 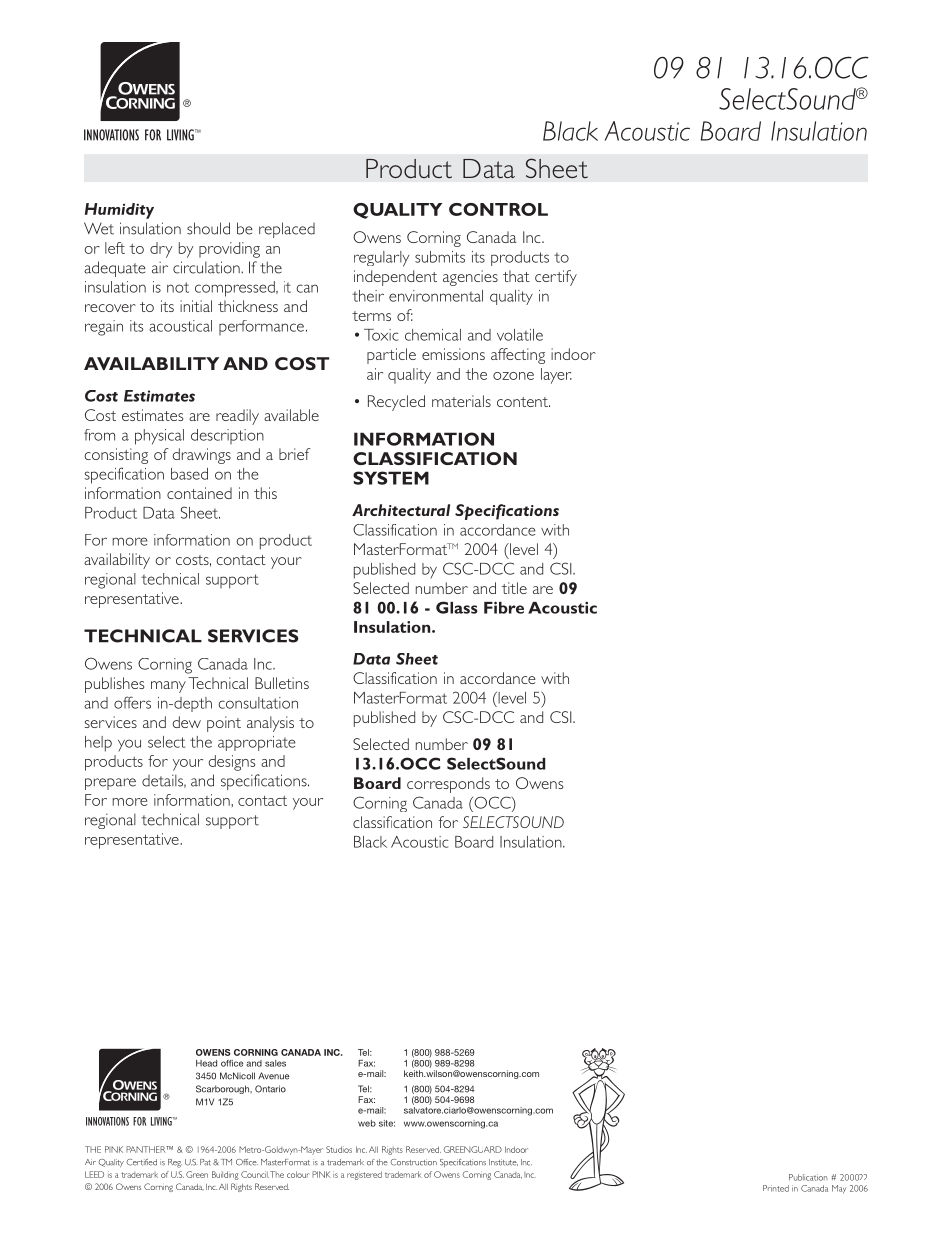 I want to click on submits, so click(x=440, y=257).
